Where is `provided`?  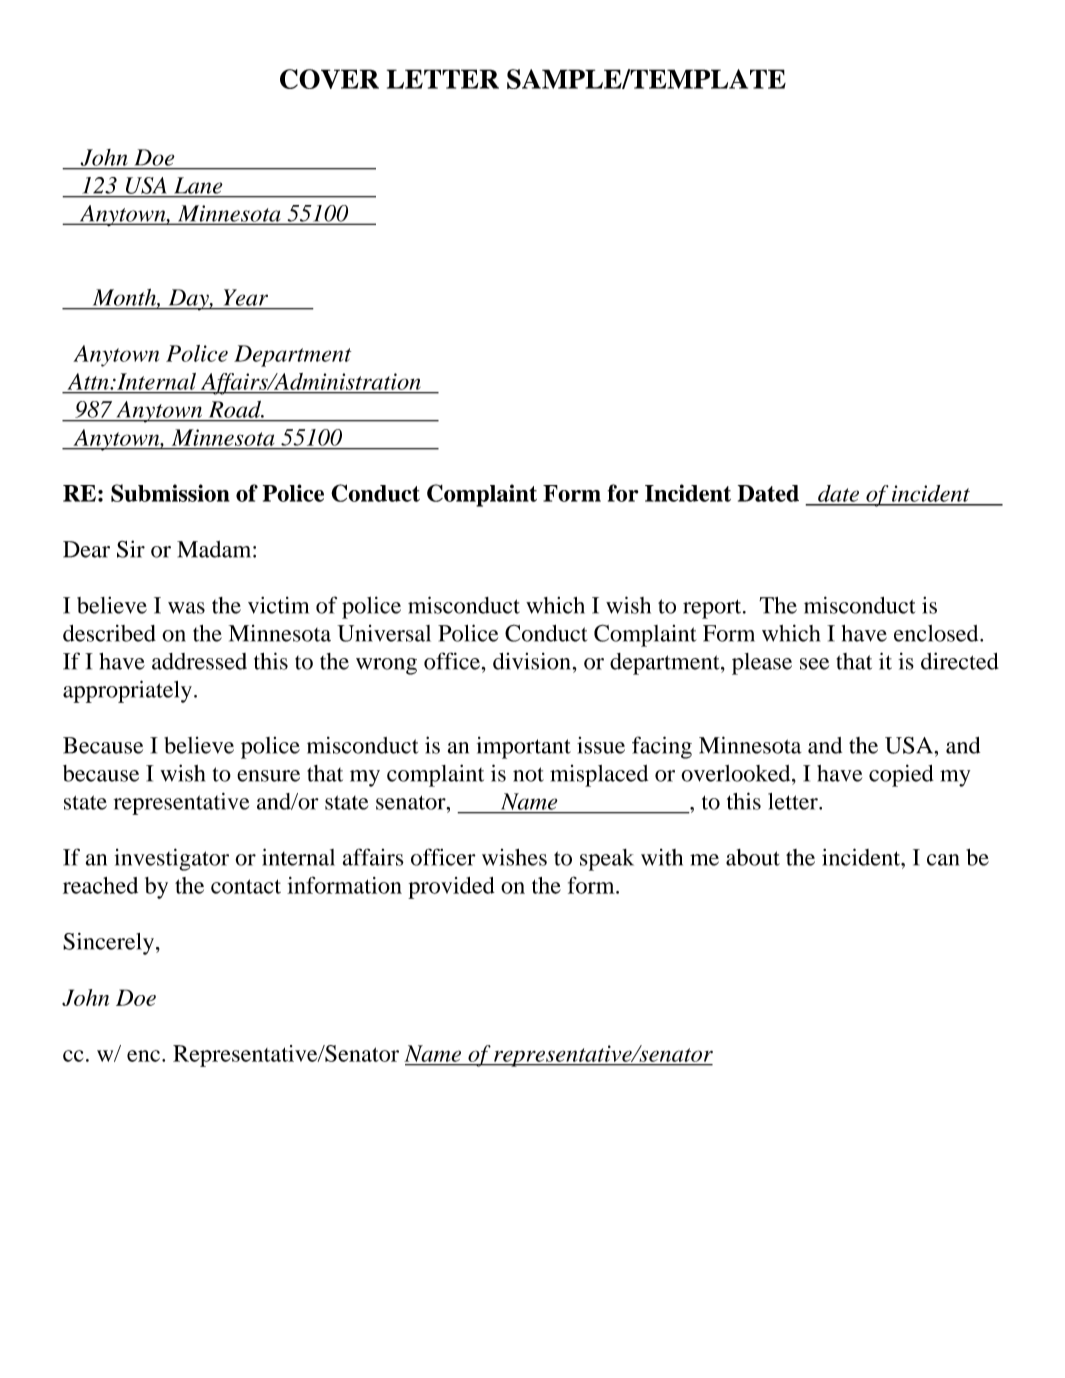 provided is located at coordinates (451, 888).
